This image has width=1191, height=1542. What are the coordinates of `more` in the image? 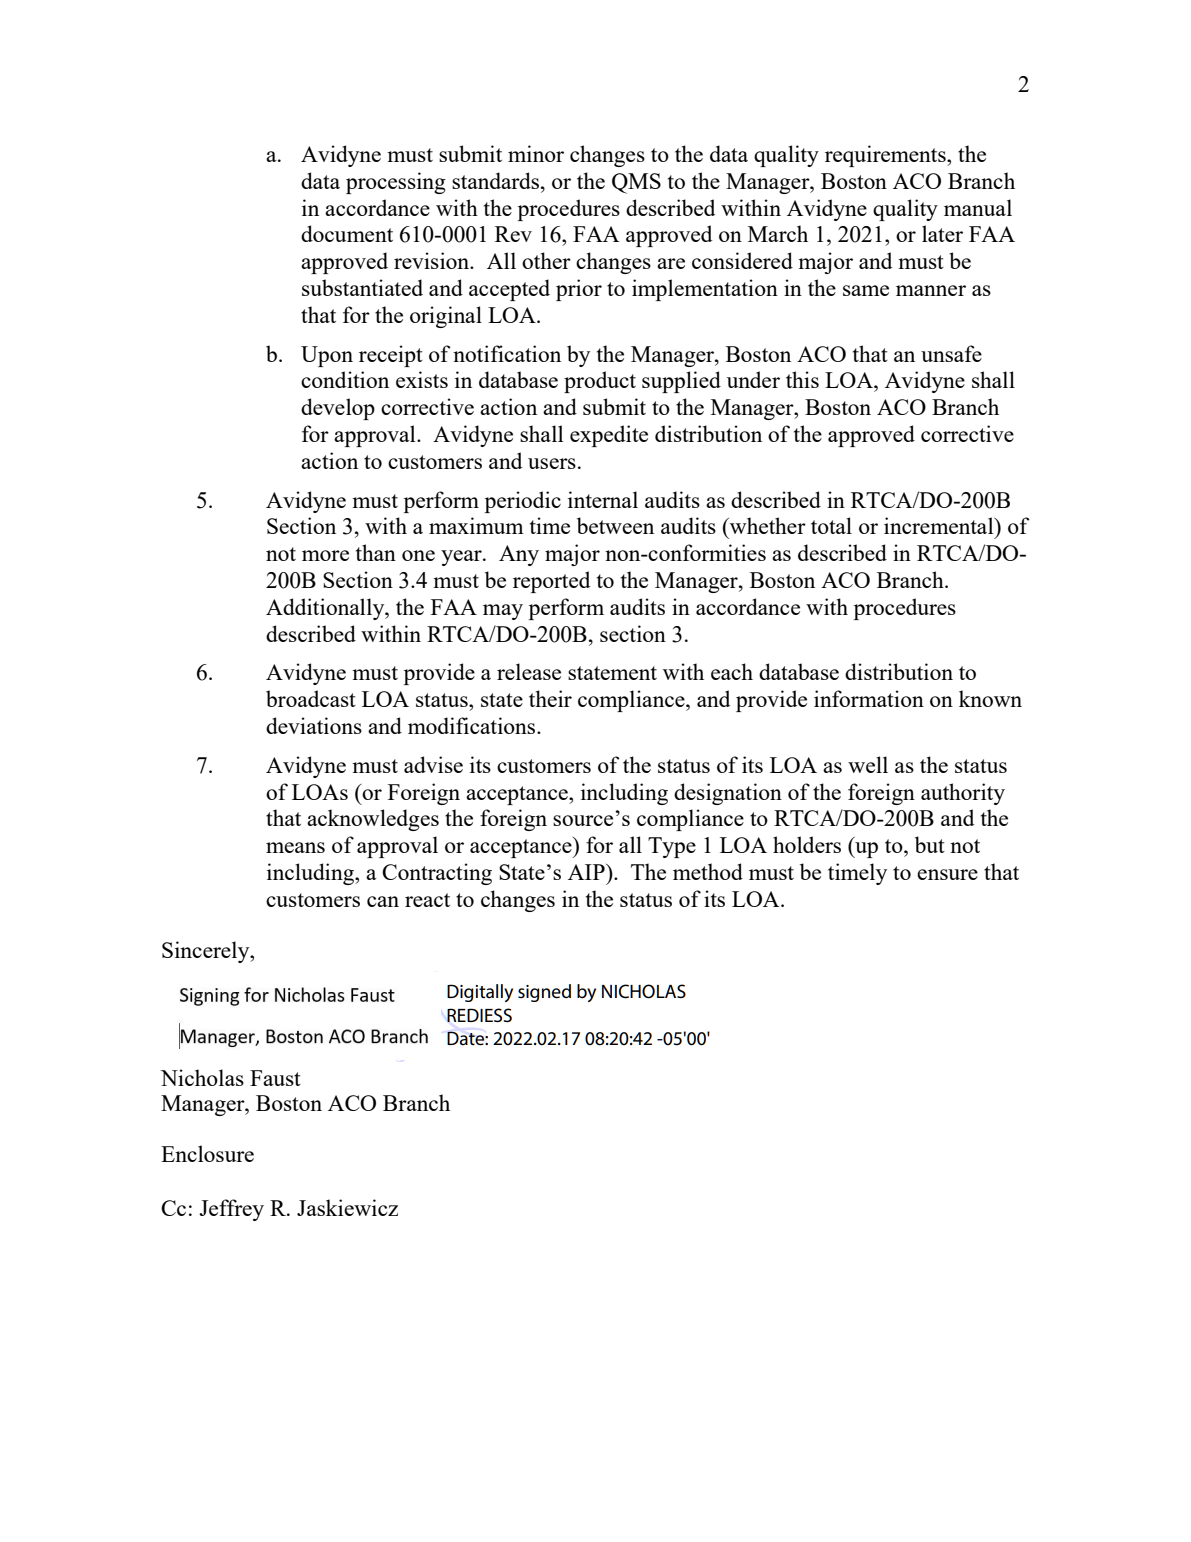 It's located at (325, 555).
